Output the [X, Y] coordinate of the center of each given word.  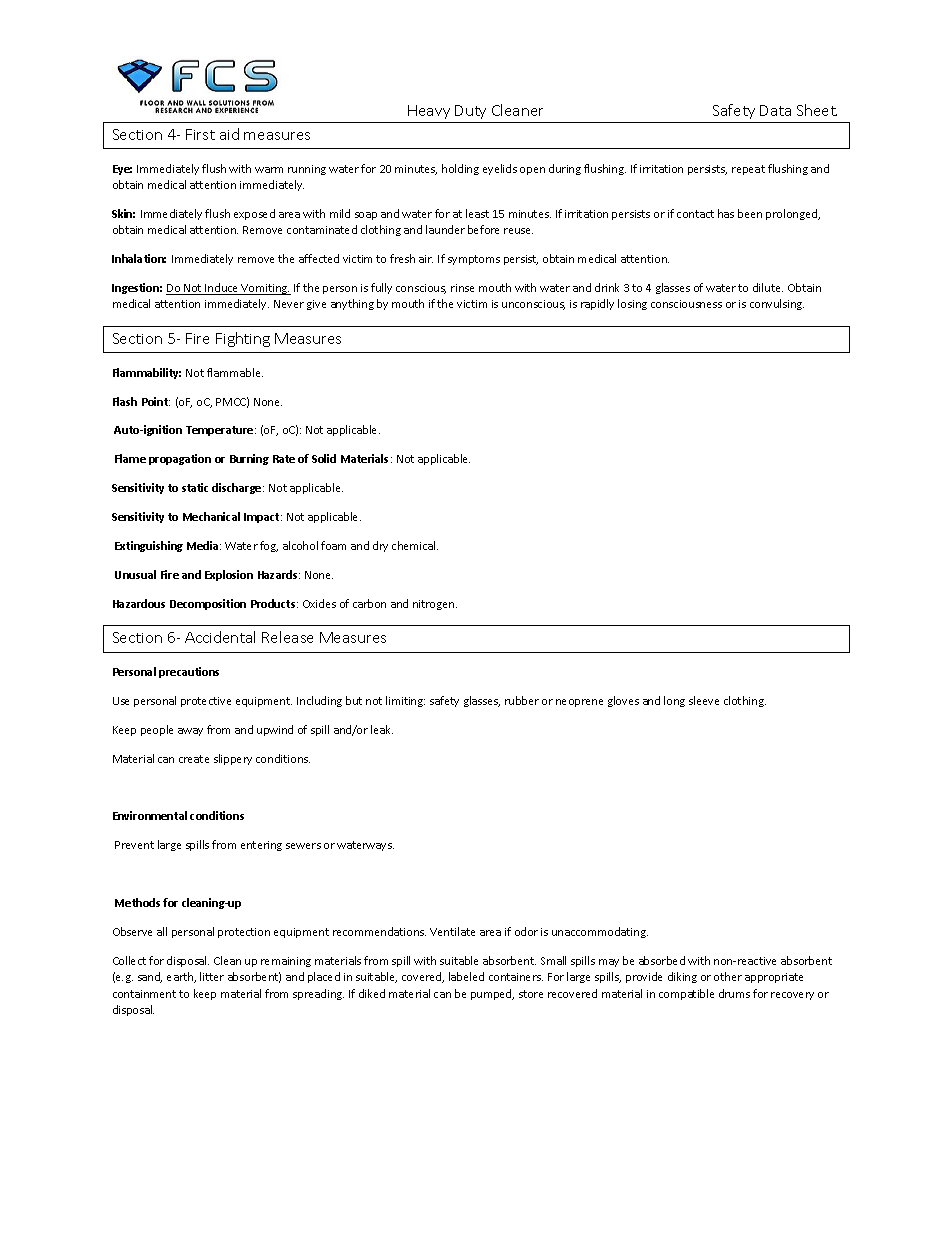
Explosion [229, 575]
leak [382, 729]
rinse [462, 288]
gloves [623, 701]
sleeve [704, 700]
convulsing [777, 304]
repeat [748, 170]
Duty [470, 112]
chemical [415, 545]
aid [229, 134]
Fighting [243, 339]
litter [212, 976]
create [194, 759]
